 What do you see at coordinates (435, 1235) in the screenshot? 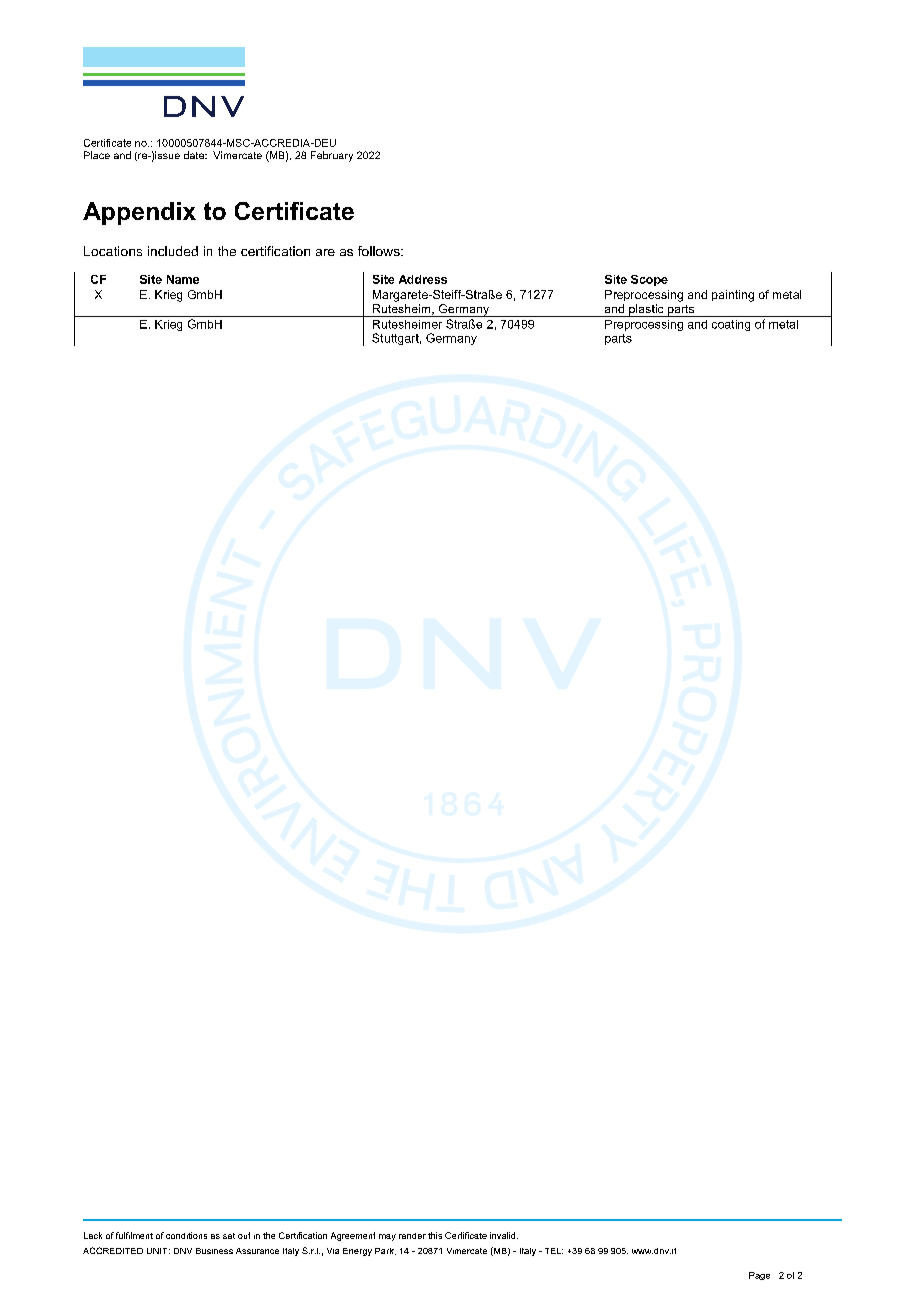
I see `this` at bounding box center [435, 1235].
